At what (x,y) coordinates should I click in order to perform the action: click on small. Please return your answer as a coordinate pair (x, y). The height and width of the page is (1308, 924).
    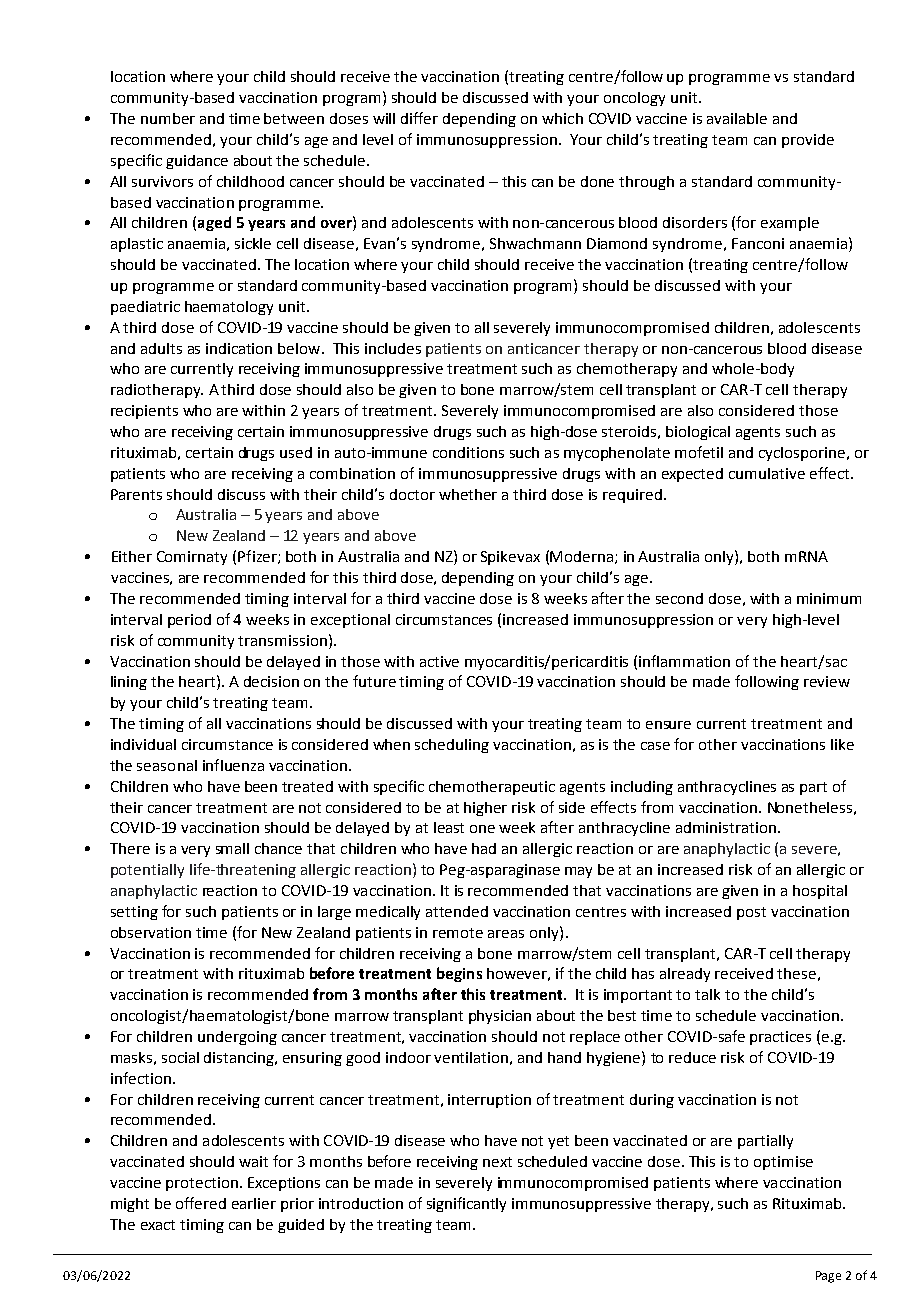
    Looking at the image, I should click on (232, 848).
